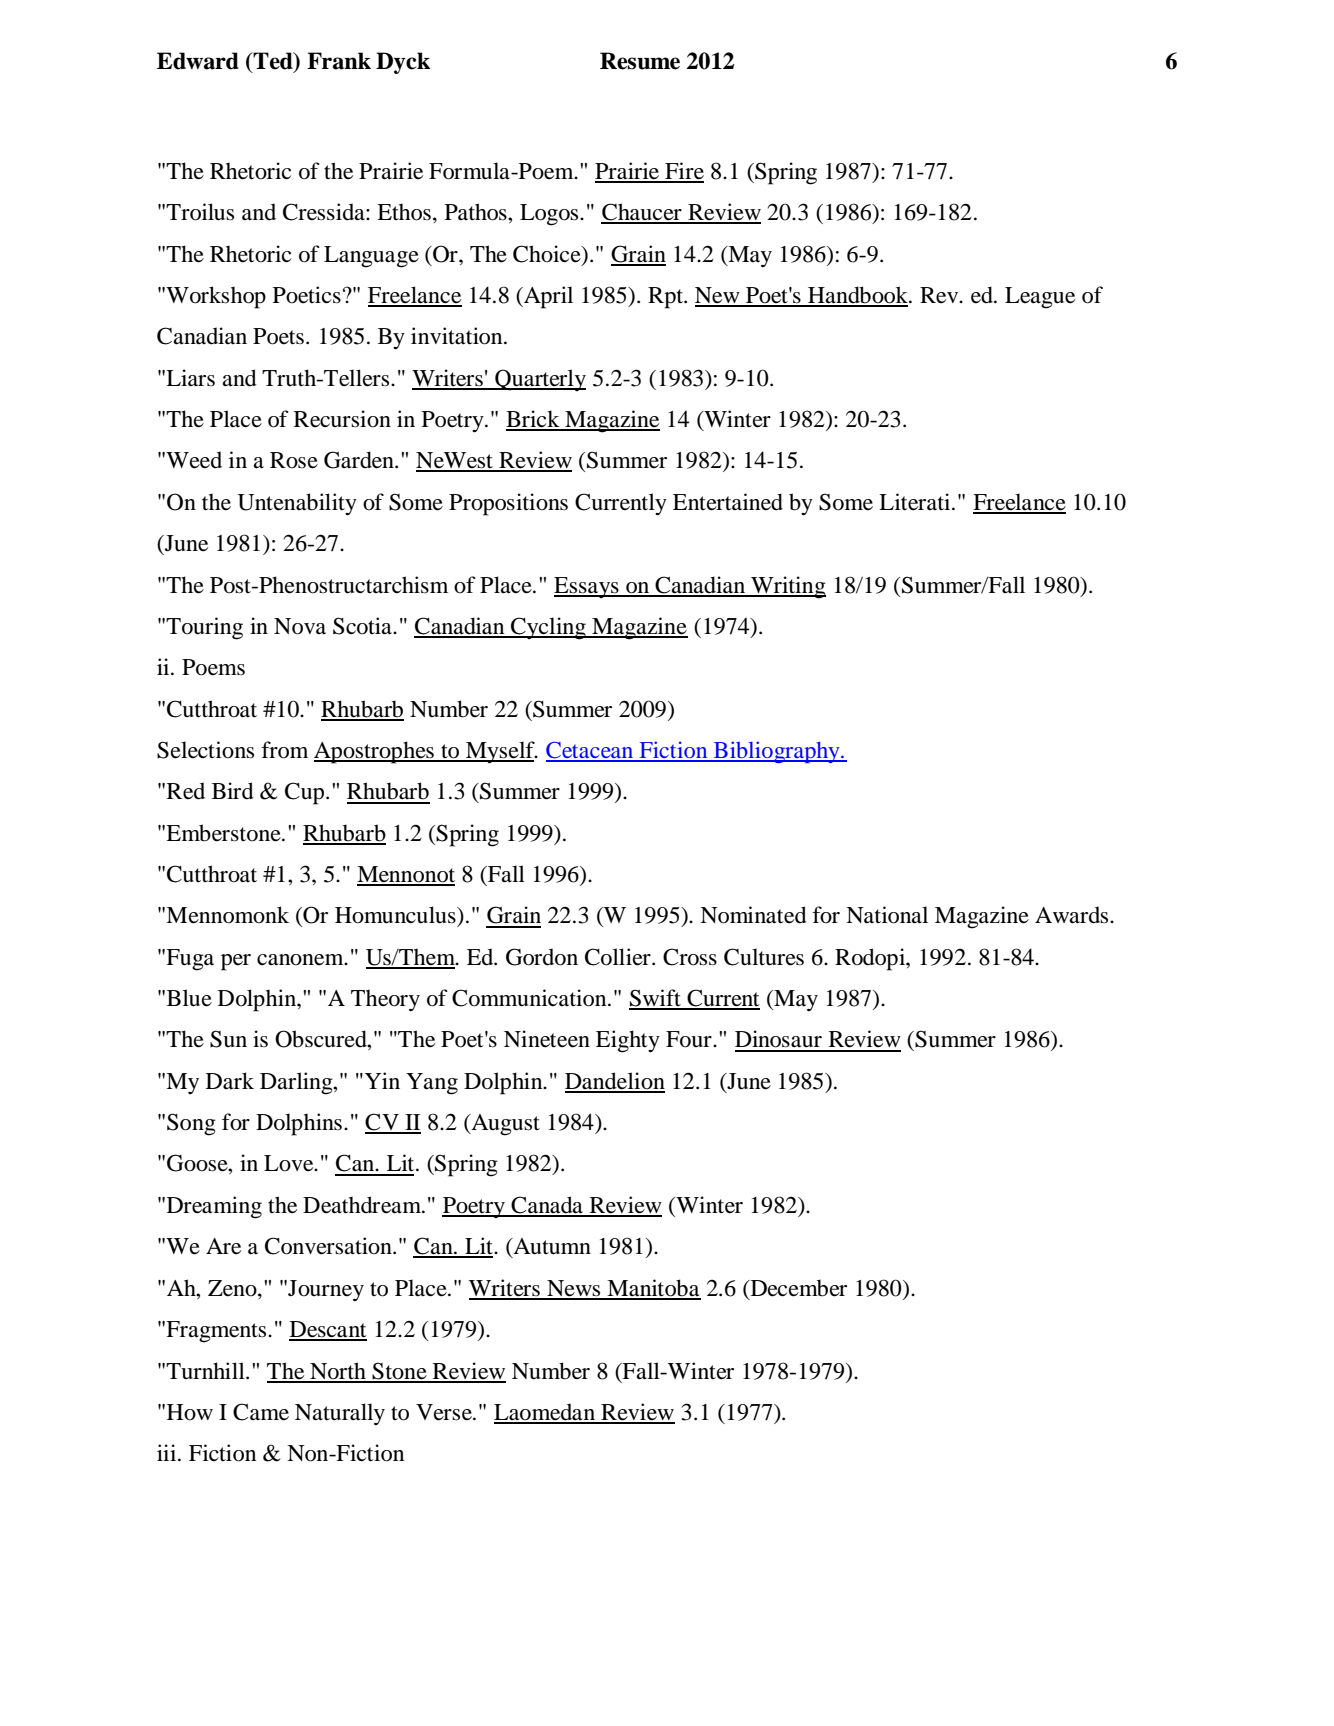 Image resolution: width=1334 pixels, height=1726 pixels. What do you see at coordinates (294, 460) in the page?
I see `Rose` at bounding box center [294, 460].
